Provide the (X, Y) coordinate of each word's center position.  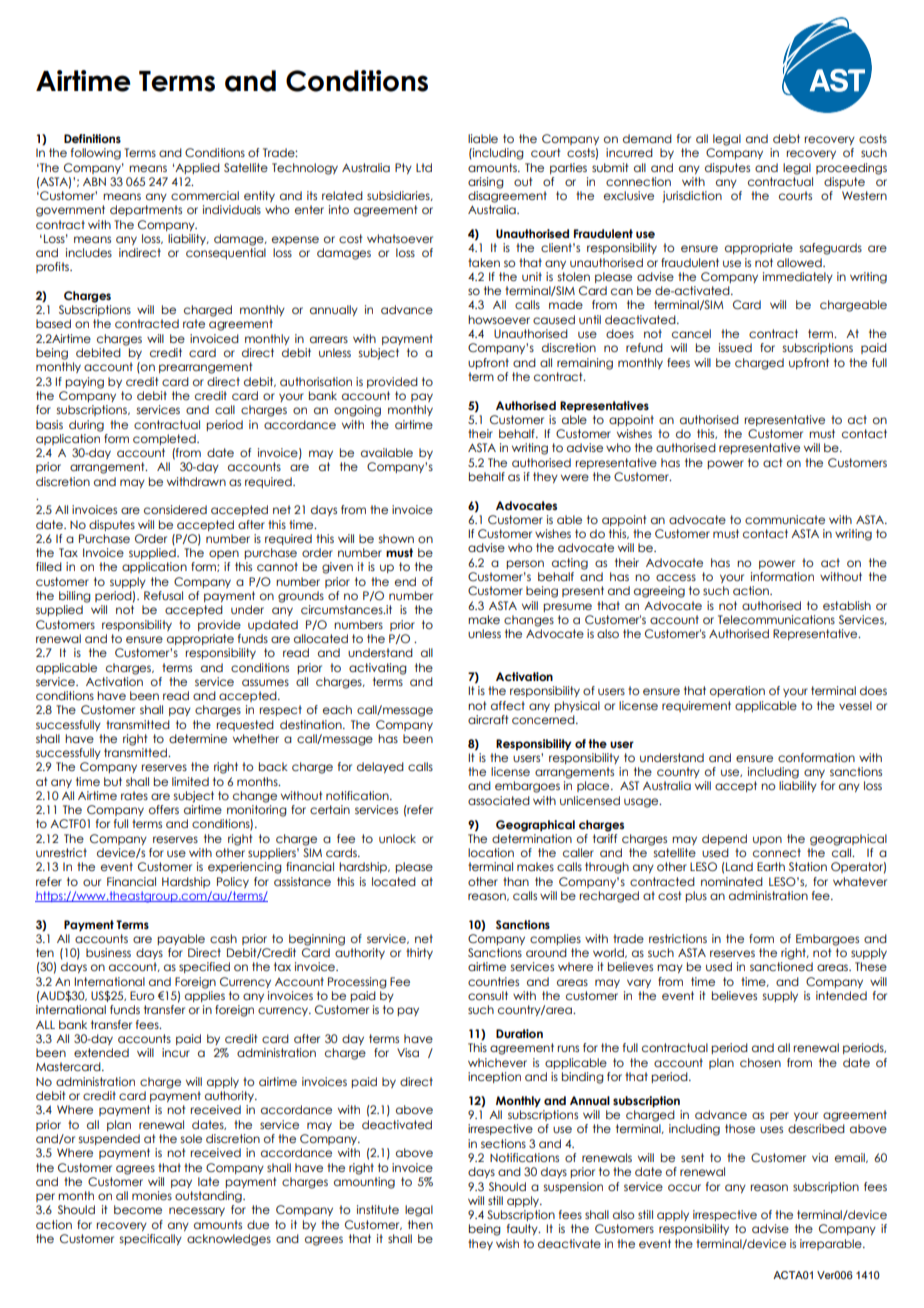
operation (737, 691)
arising (486, 183)
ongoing (357, 411)
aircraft (488, 719)
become (138, 1209)
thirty (419, 953)
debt (786, 138)
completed (165, 439)
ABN (94, 181)
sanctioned (781, 966)
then (420, 1224)
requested (245, 725)
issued (735, 347)
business (108, 952)
